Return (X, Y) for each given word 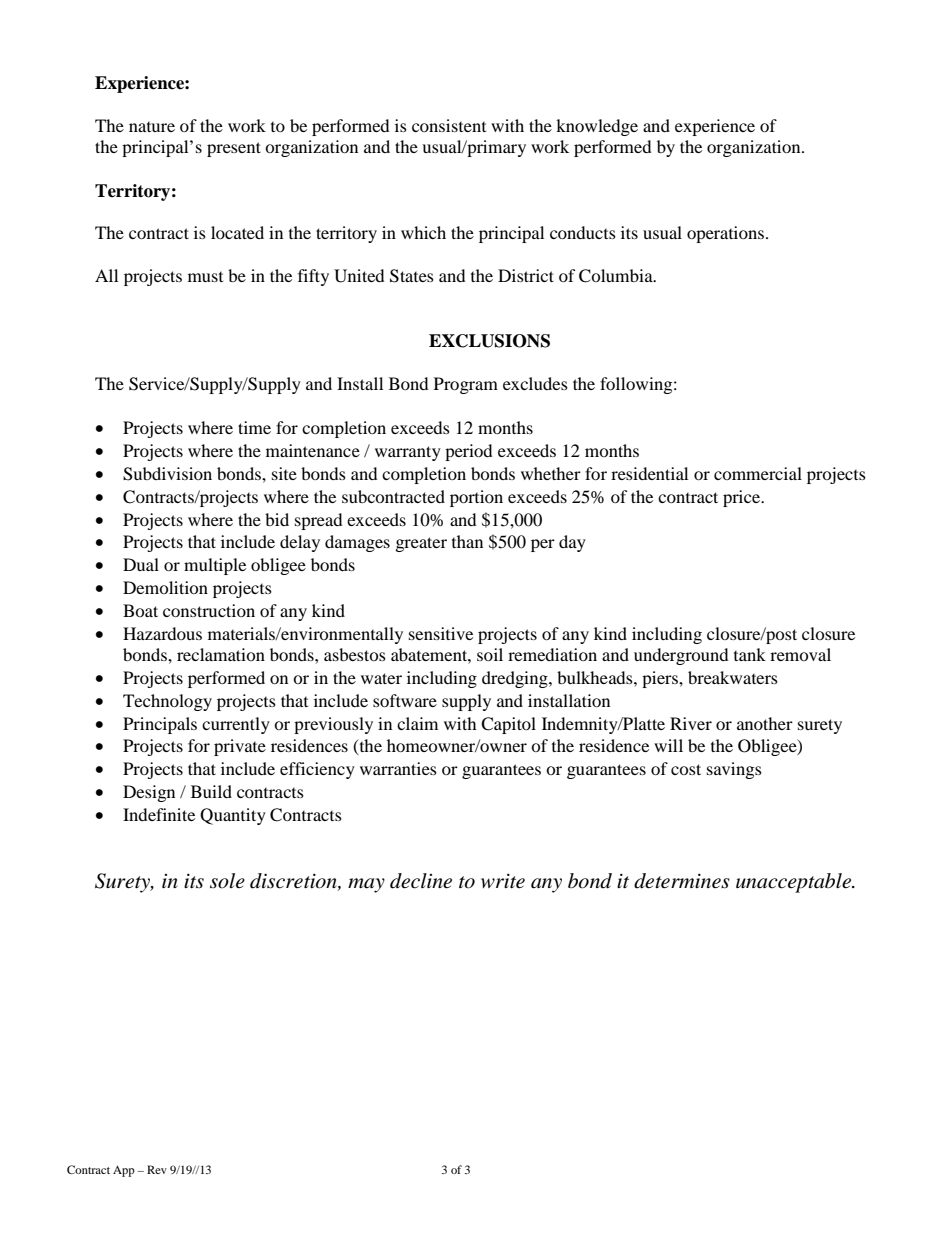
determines (682, 881)
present (234, 149)
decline (421, 881)
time (254, 427)
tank (750, 654)
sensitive (441, 633)
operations (725, 234)
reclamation (221, 654)
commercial (758, 473)
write (503, 881)
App (124, 1171)
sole (227, 881)
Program (466, 385)
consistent (449, 125)
